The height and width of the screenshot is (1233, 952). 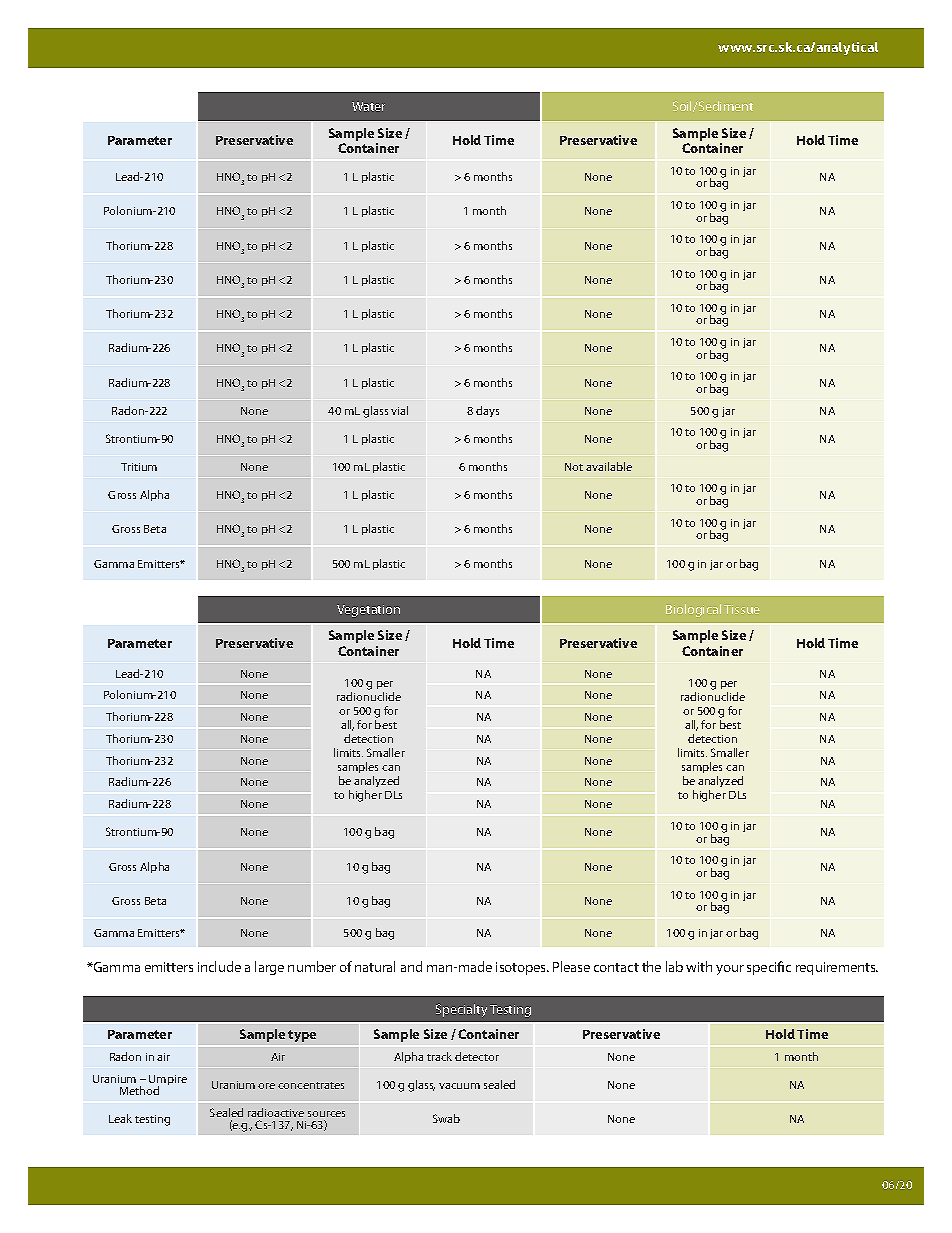 I want to click on Vegetation, so click(x=368, y=611).
